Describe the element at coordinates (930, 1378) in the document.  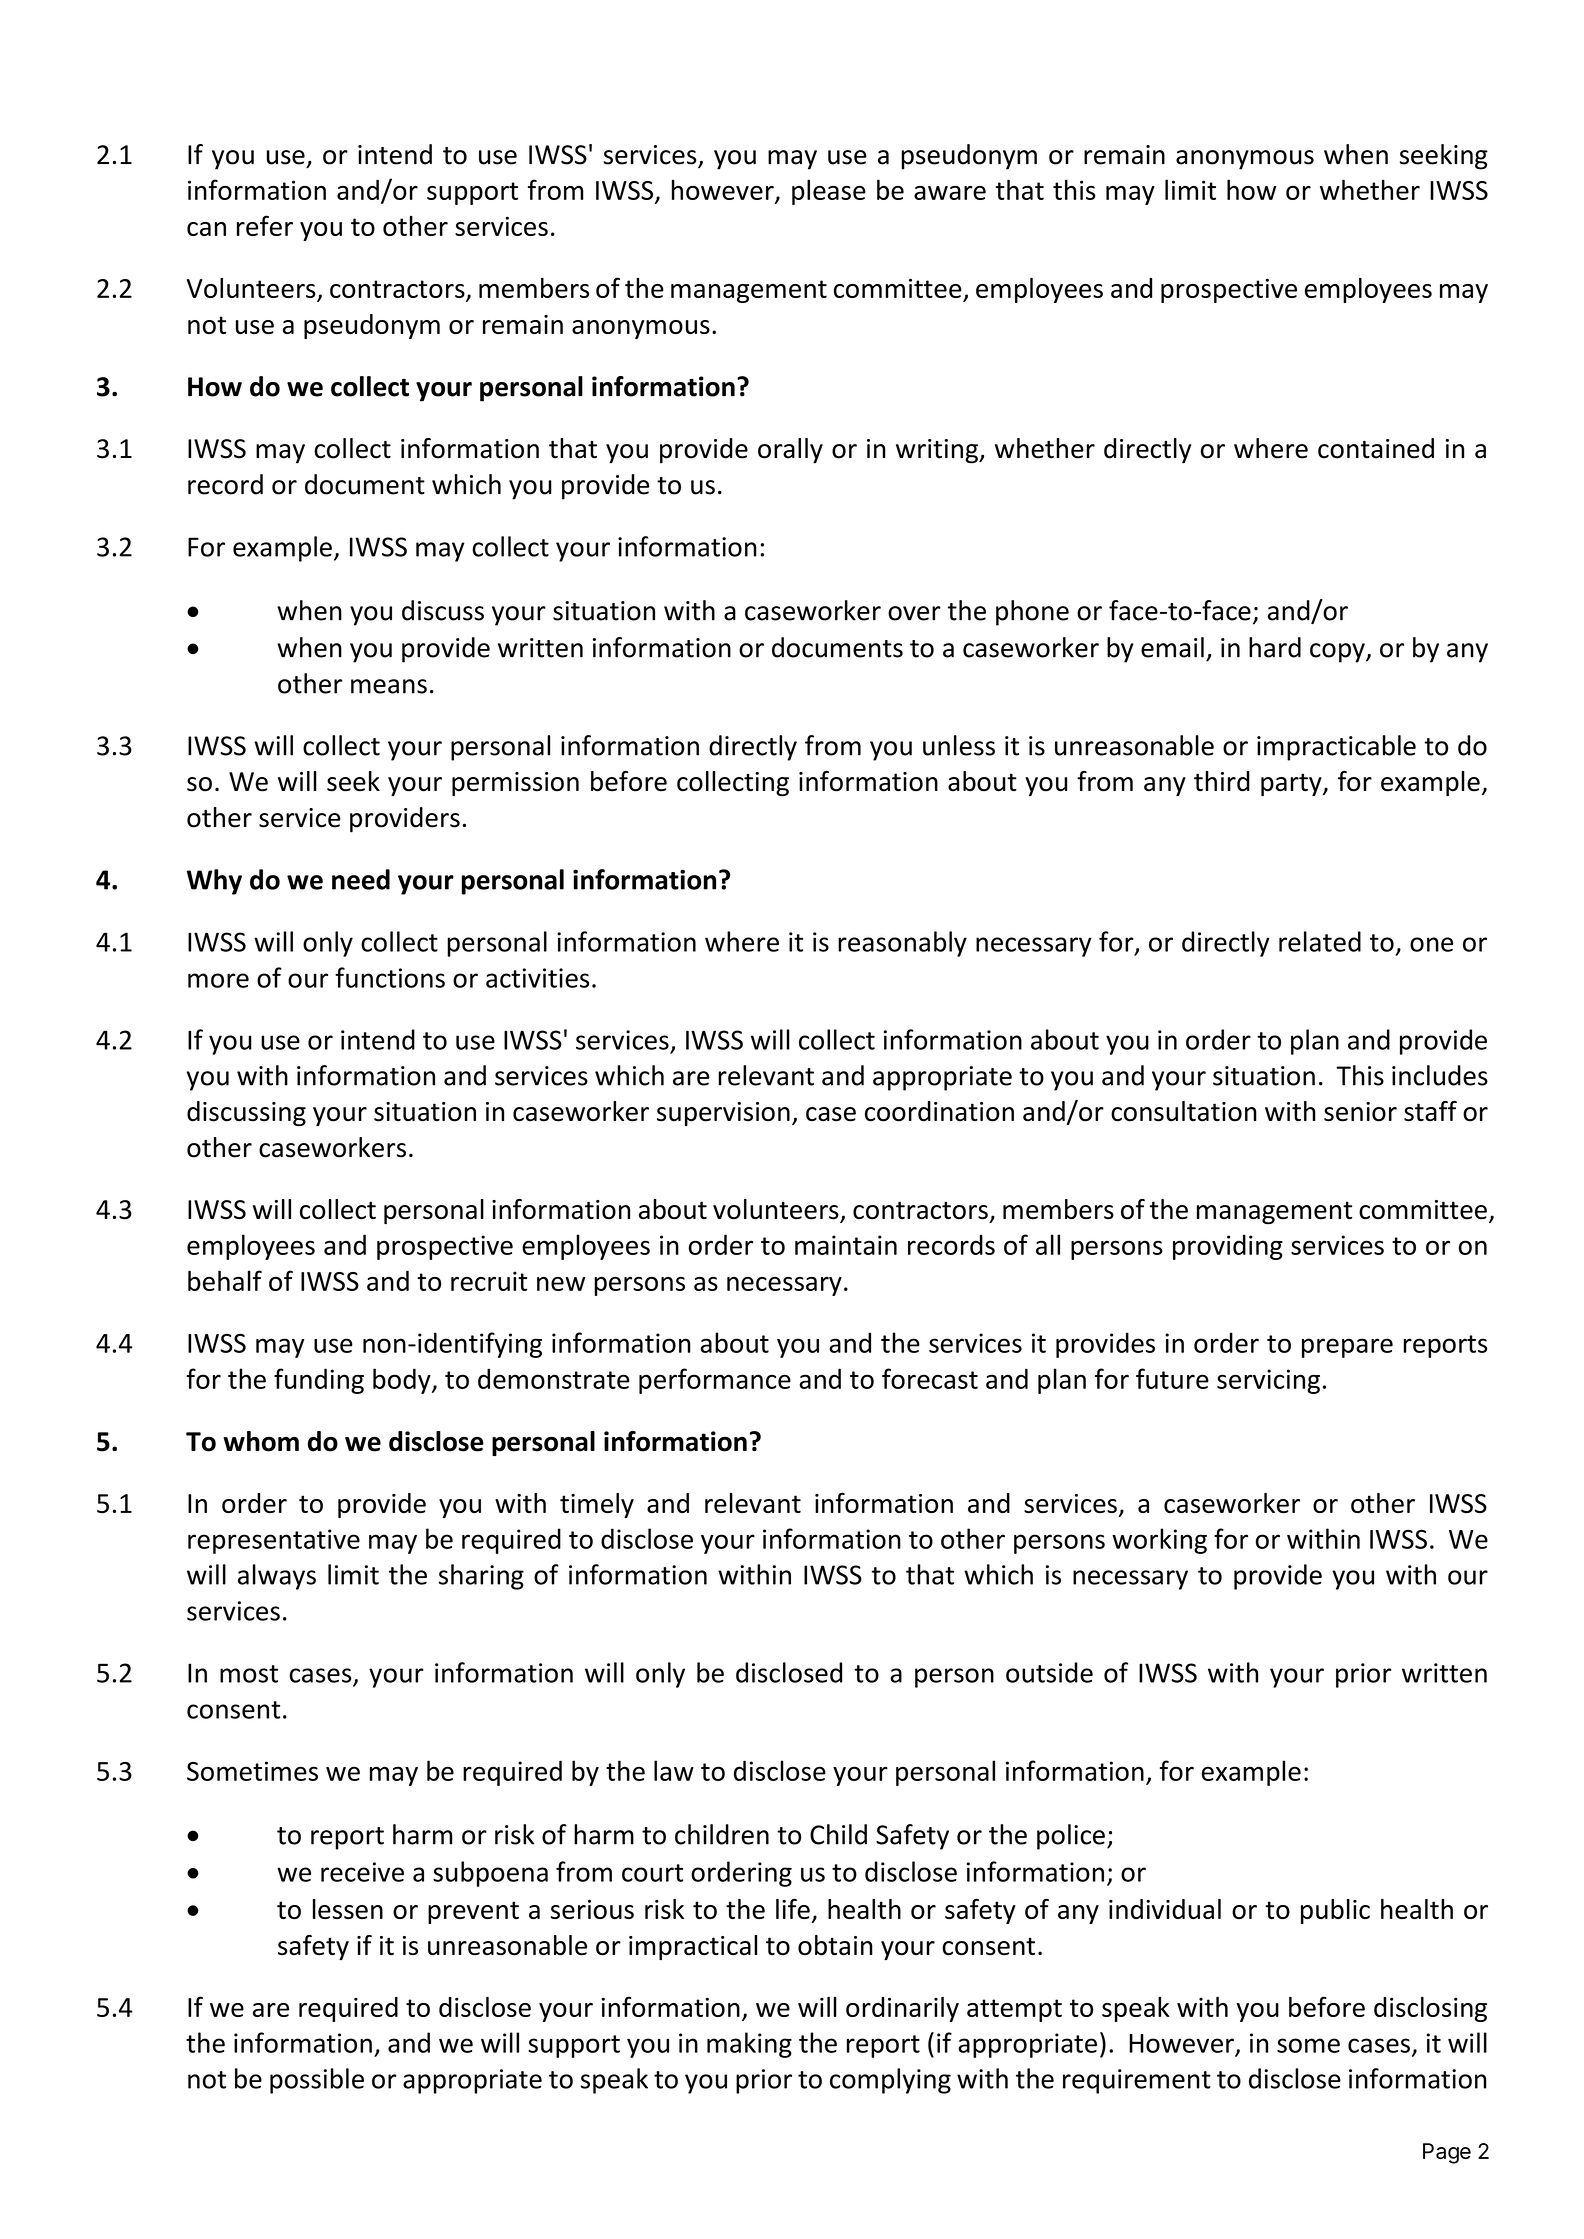
I see `forecast` at that location.
